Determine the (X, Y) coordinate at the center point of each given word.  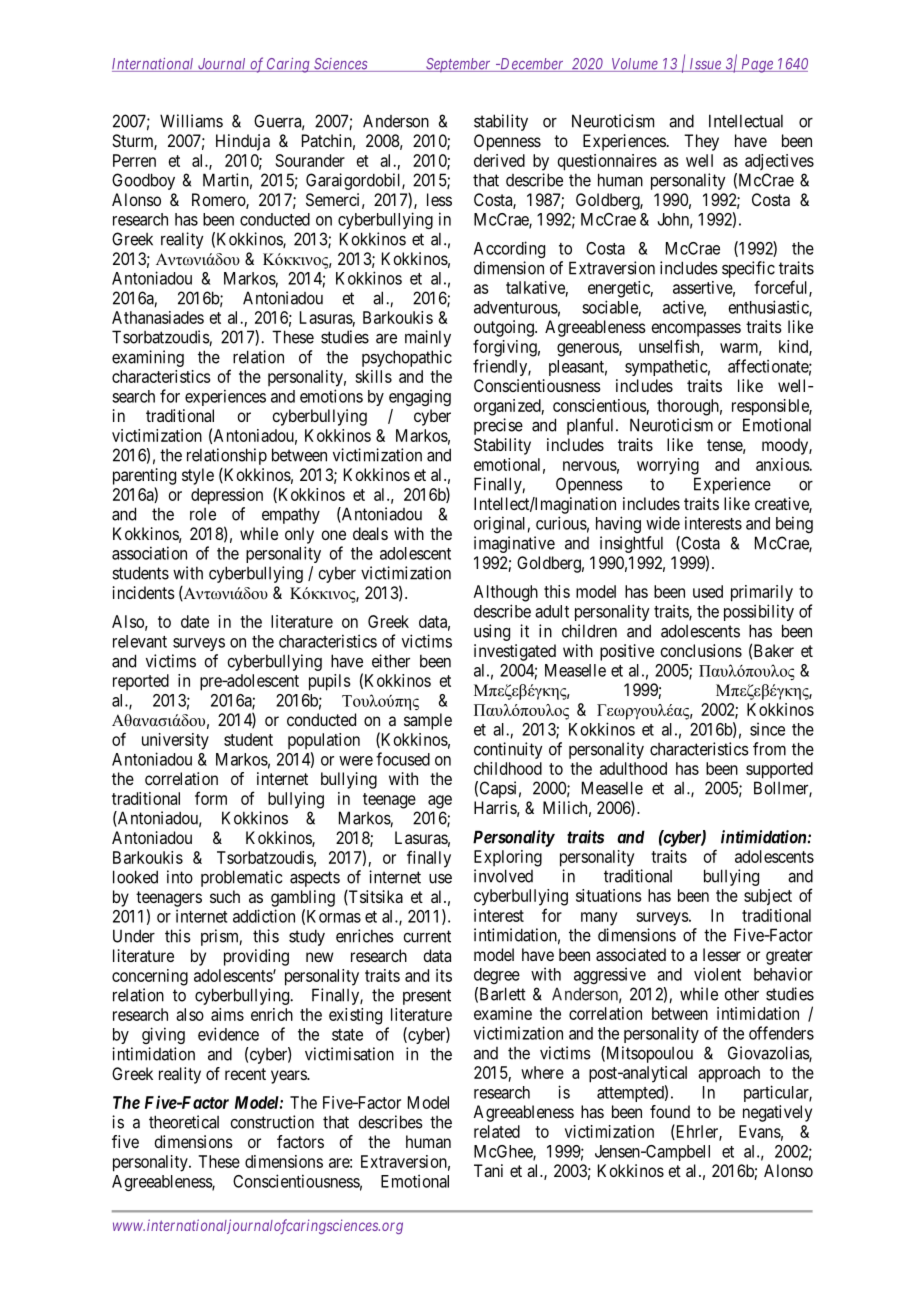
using (492, 632)
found (670, 1111)
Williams (191, 121)
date (195, 621)
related (497, 1131)
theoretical (184, 1122)
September (458, 65)
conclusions (701, 650)
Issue (705, 65)
